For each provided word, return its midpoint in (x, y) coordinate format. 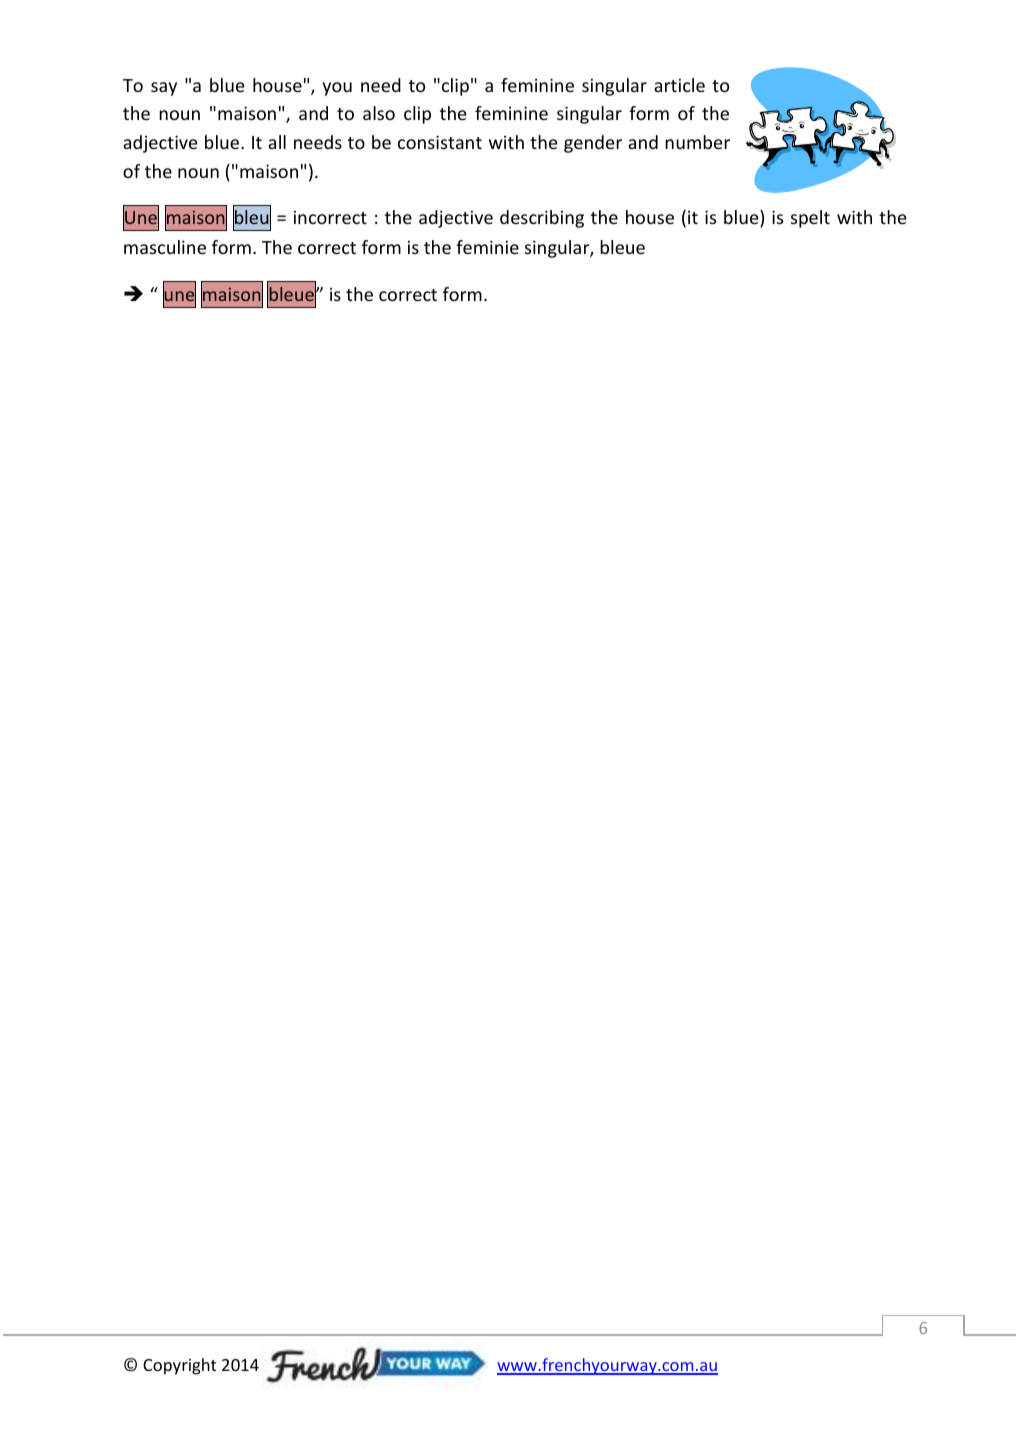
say (164, 89)
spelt (810, 219)
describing (542, 219)
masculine (165, 247)
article (679, 85)
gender (593, 144)
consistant (440, 142)
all (277, 142)
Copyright (179, 1366)
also (379, 113)
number (697, 142)
